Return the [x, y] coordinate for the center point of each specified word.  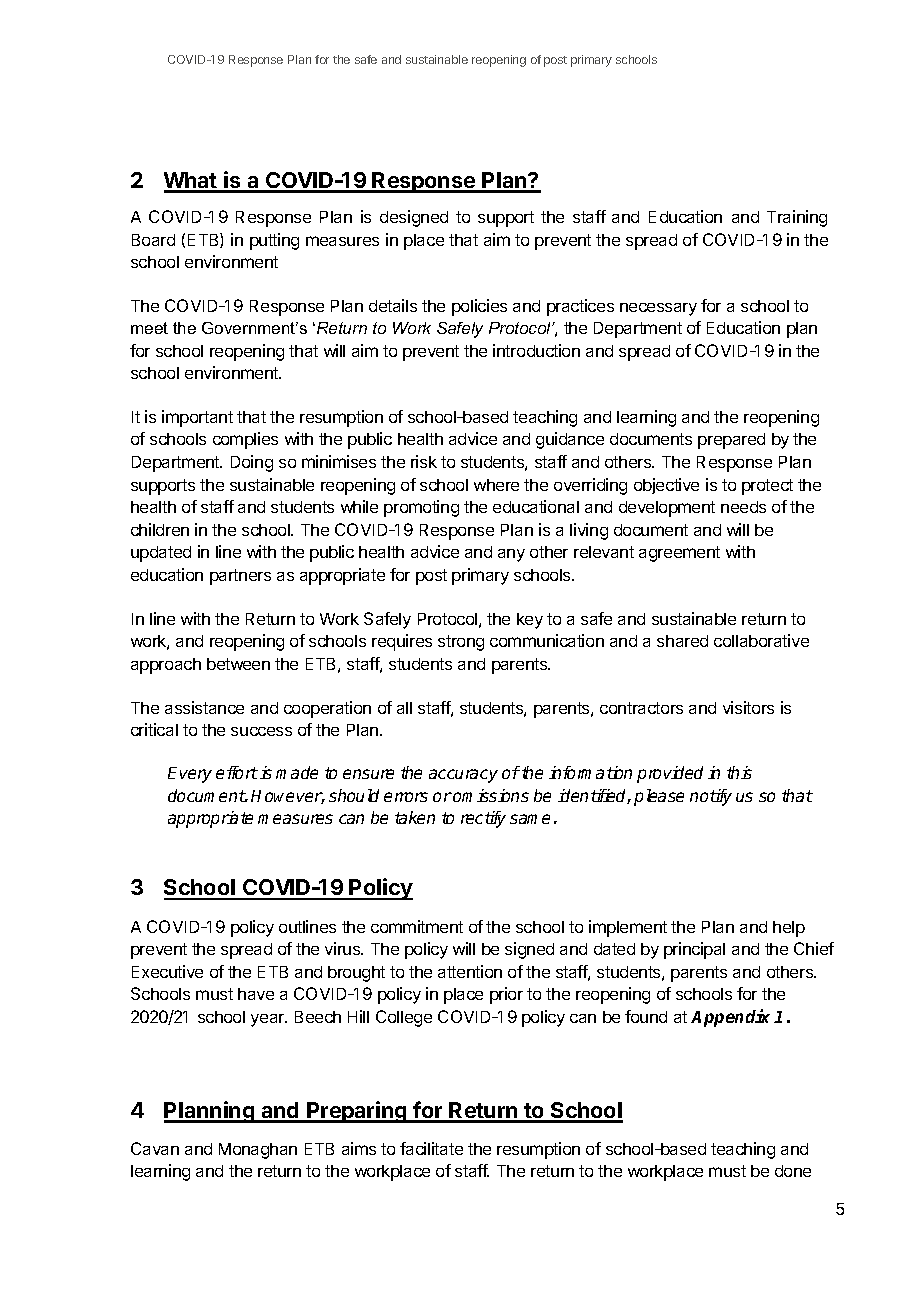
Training [797, 218]
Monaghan [258, 1151]
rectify [483, 819]
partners [240, 577]
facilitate [431, 1148]
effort [237, 772]
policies [479, 307]
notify [711, 797]
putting [274, 241]
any [511, 555]
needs [743, 507]
